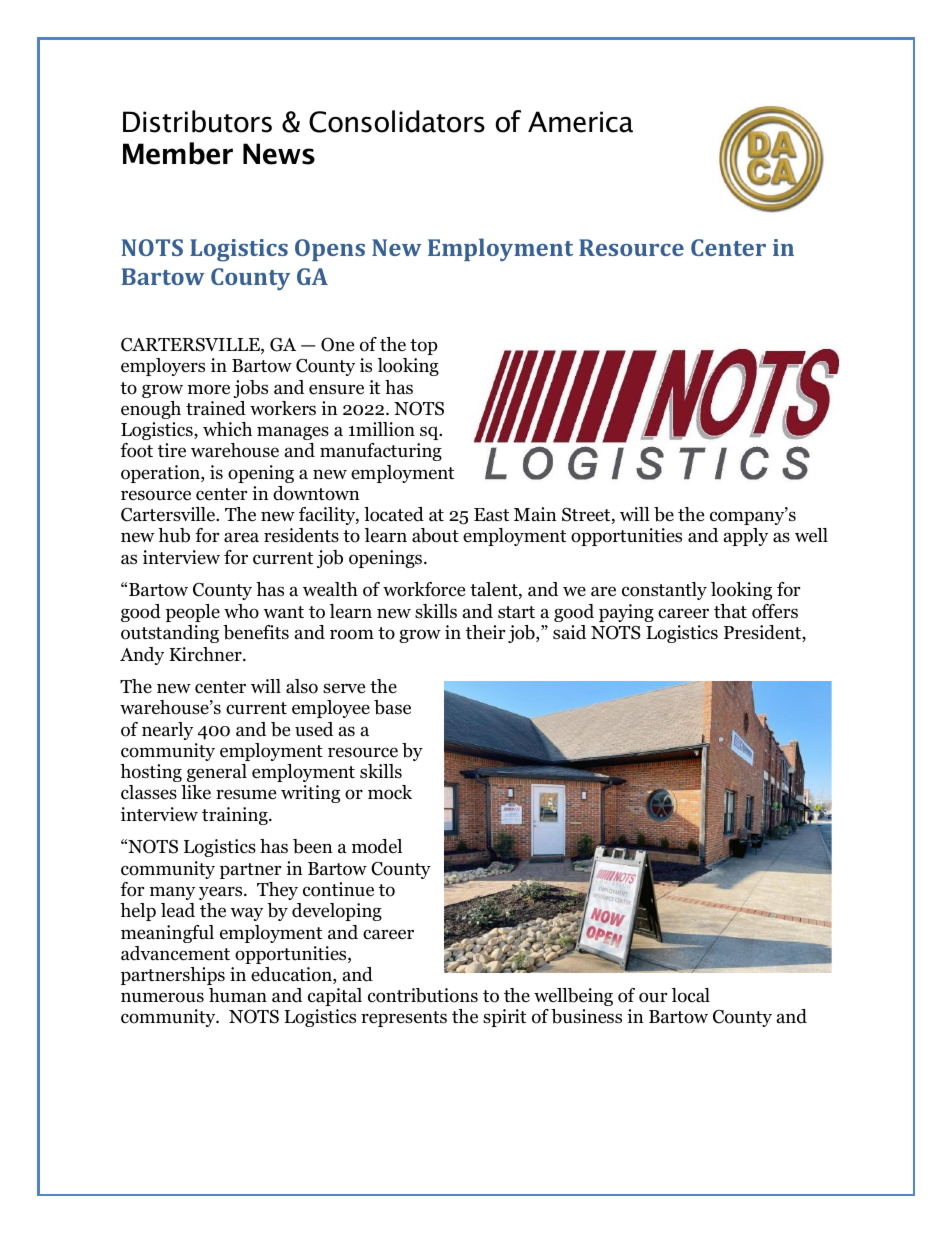 Image resolution: width=952 pixels, height=1233 pixels. Describe the element at coordinates (424, 347) in the image. I see `top` at that location.
